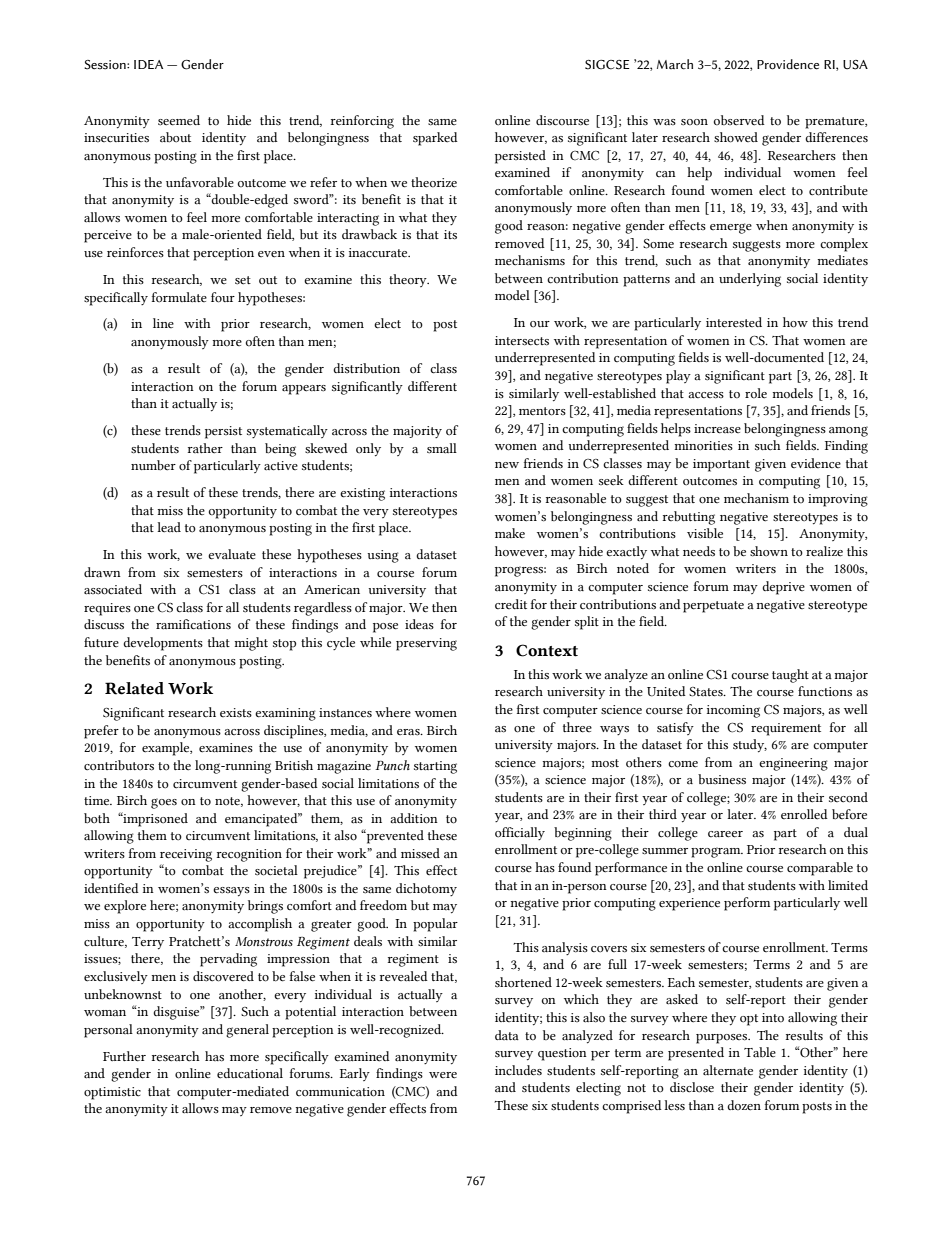 This screenshot has width=952, height=1233. What do you see at coordinates (728, 1070) in the screenshot?
I see `alternate` at bounding box center [728, 1070].
